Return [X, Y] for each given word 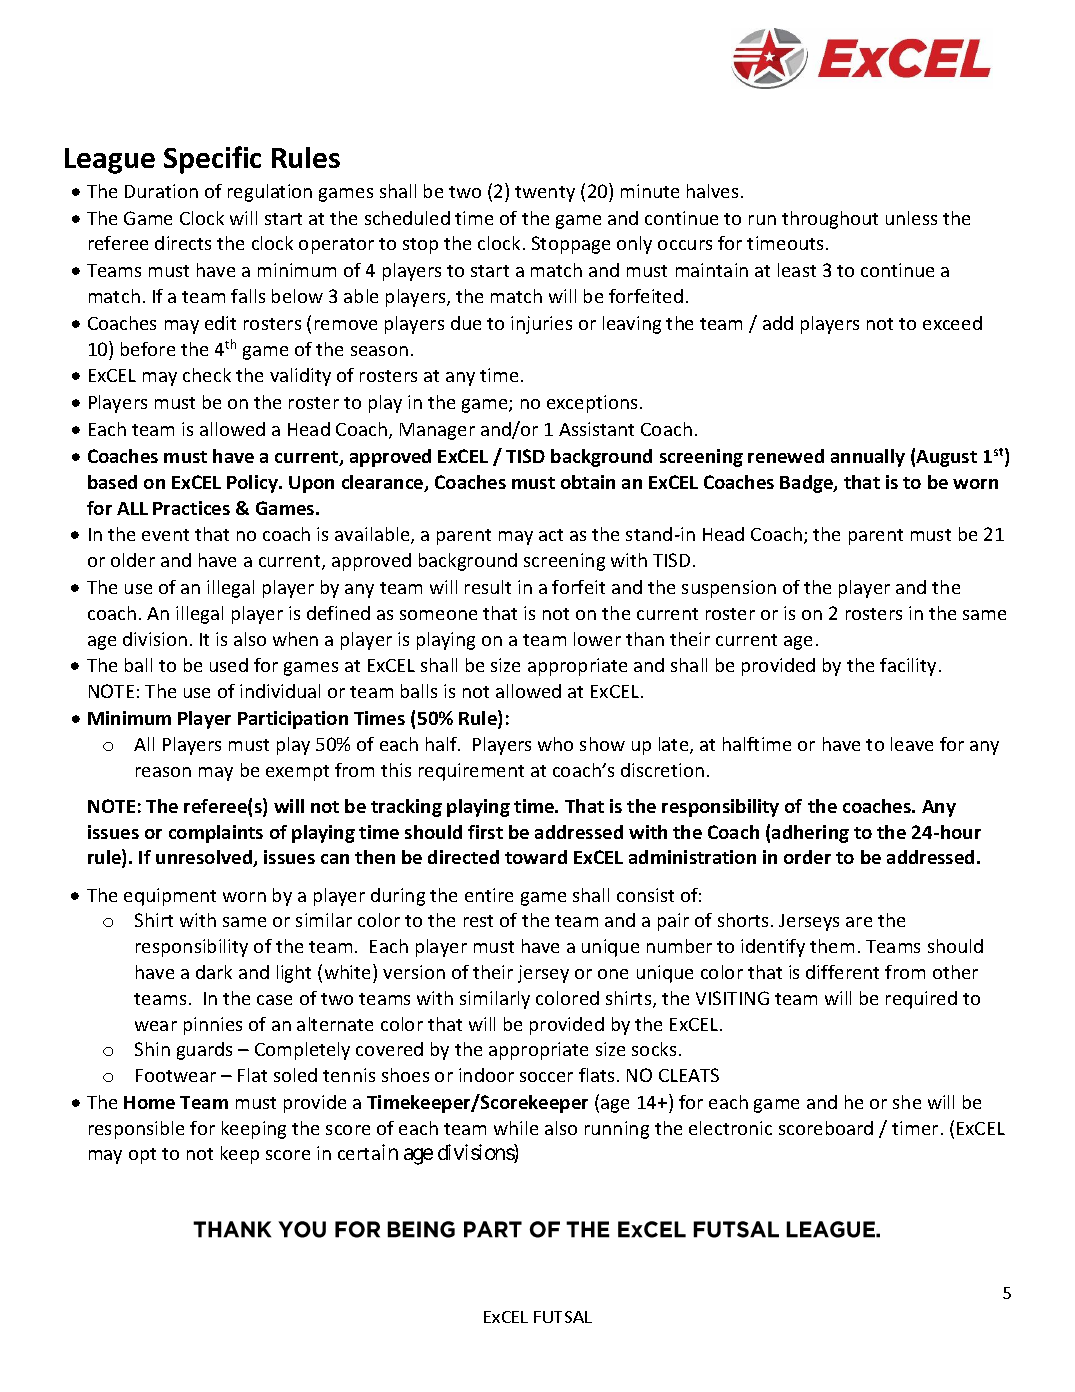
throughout [830, 220]
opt [142, 1156]
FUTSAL [563, 1317]
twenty [545, 194]
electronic [730, 1128]
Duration [161, 191]
